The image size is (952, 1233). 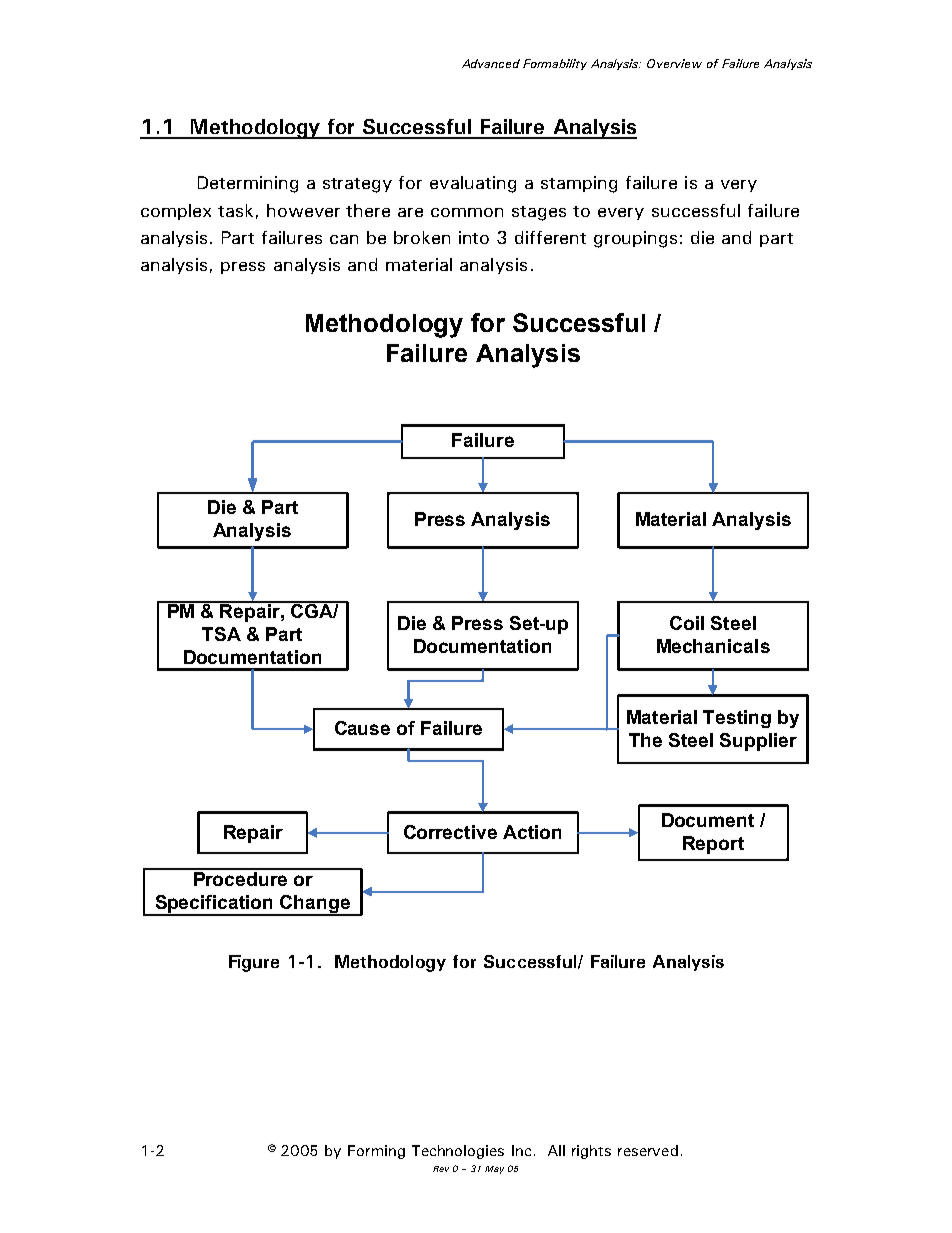 What do you see at coordinates (221, 634) in the document?
I see `TSA` at bounding box center [221, 634].
